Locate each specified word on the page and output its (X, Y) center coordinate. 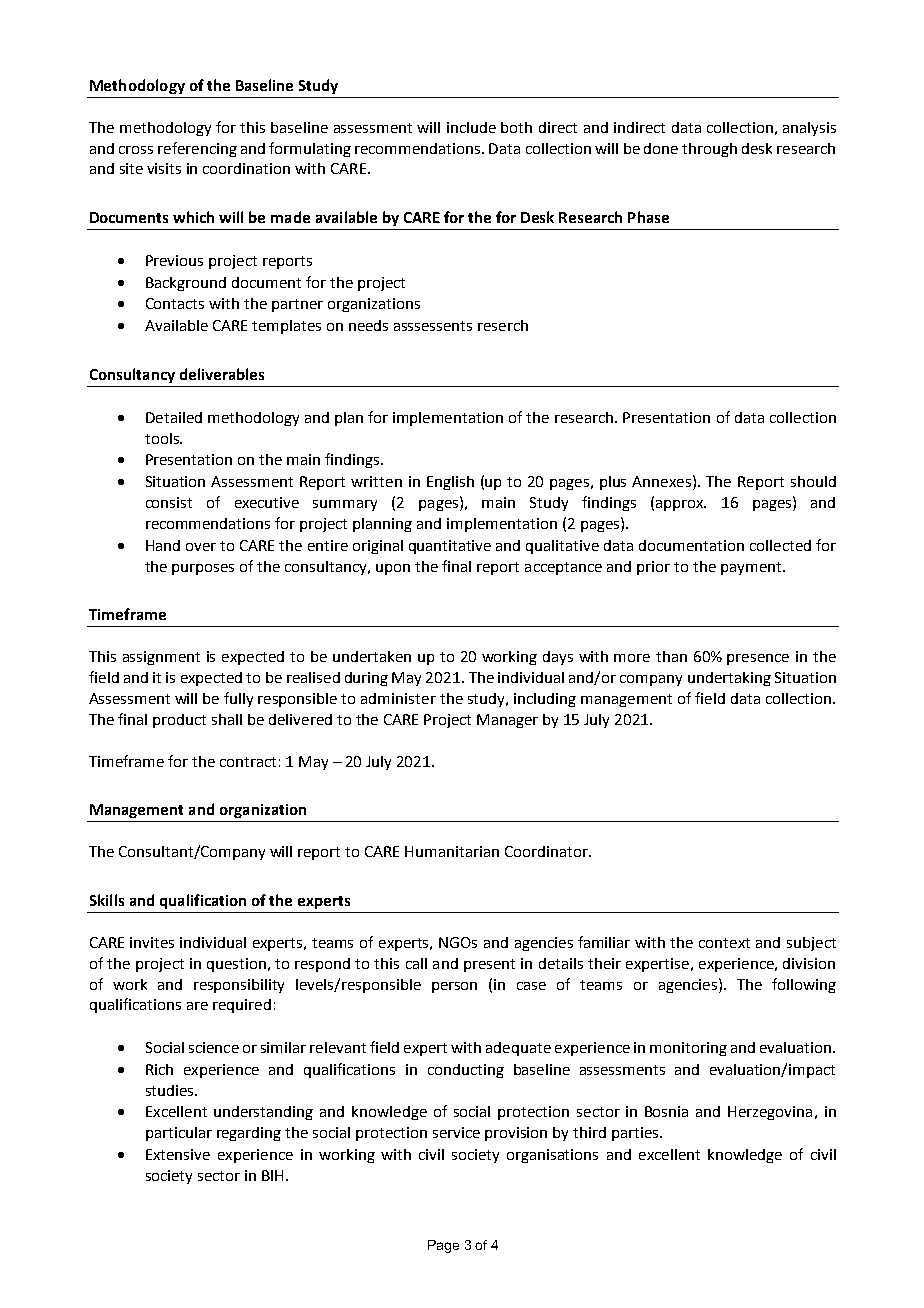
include (471, 127)
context (724, 943)
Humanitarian (452, 851)
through (709, 150)
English (450, 483)
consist (169, 502)
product (179, 721)
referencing (197, 149)
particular (179, 1134)
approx (679, 505)
